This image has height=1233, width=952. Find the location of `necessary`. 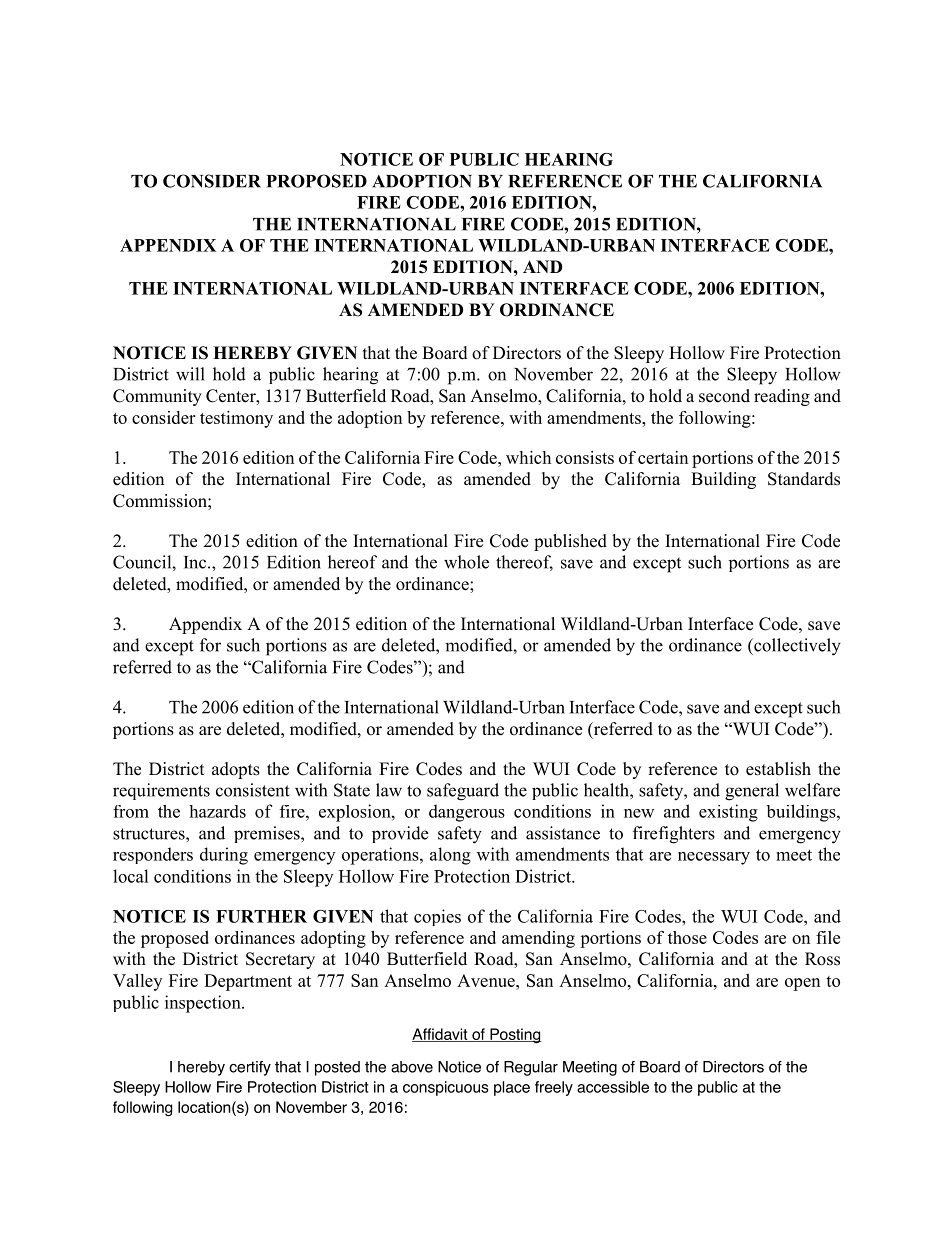

necessary is located at coordinates (714, 858).
